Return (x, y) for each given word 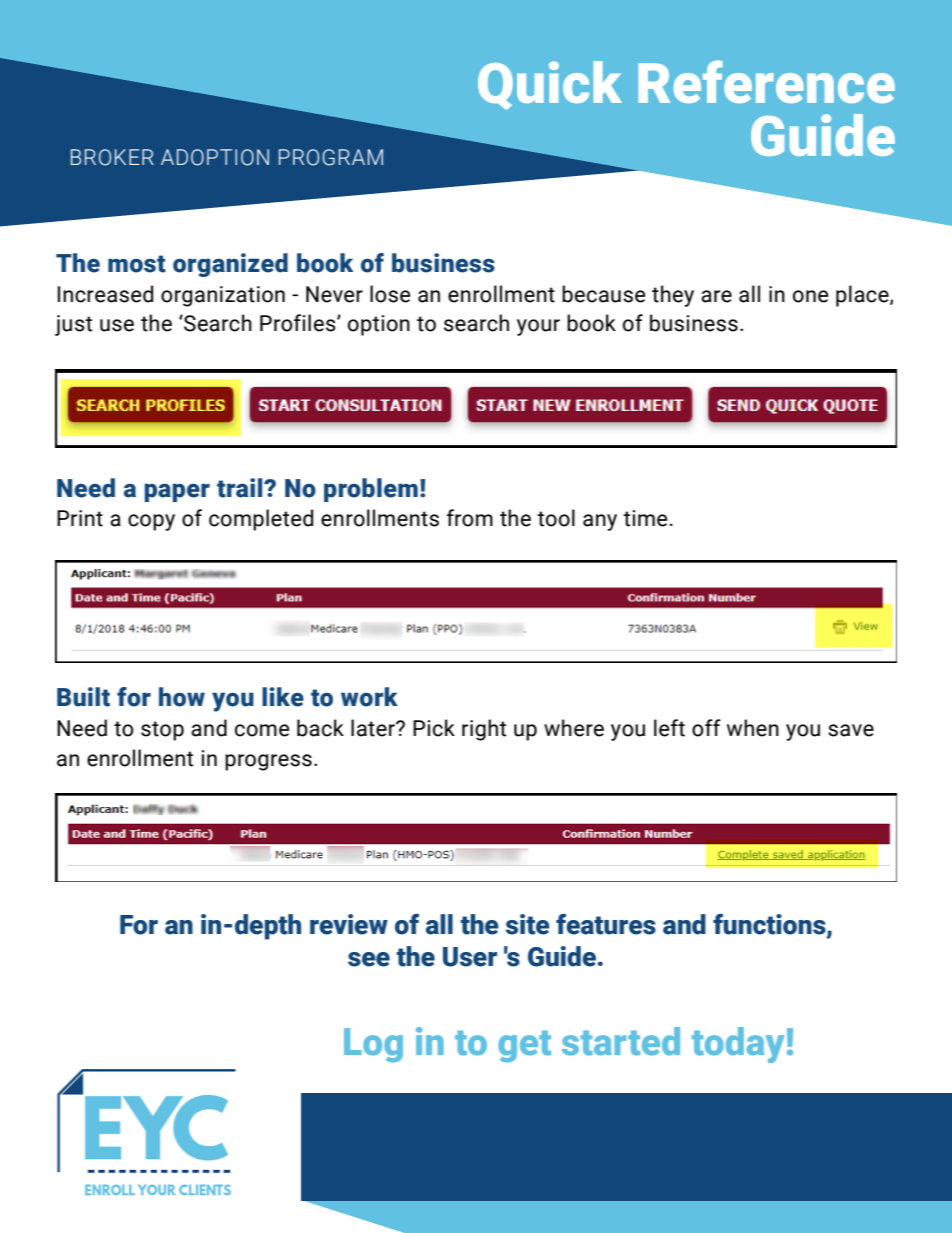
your (538, 327)
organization (223, 296)
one (810, 296)
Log (373, 1045)
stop (162, 731)
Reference (766, 81)
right (484, 730)
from (470, 518)
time (645, 518)
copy (151, 522)
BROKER (112, 157)
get (524, 1047)
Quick (550, 85)
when (753, 728)
